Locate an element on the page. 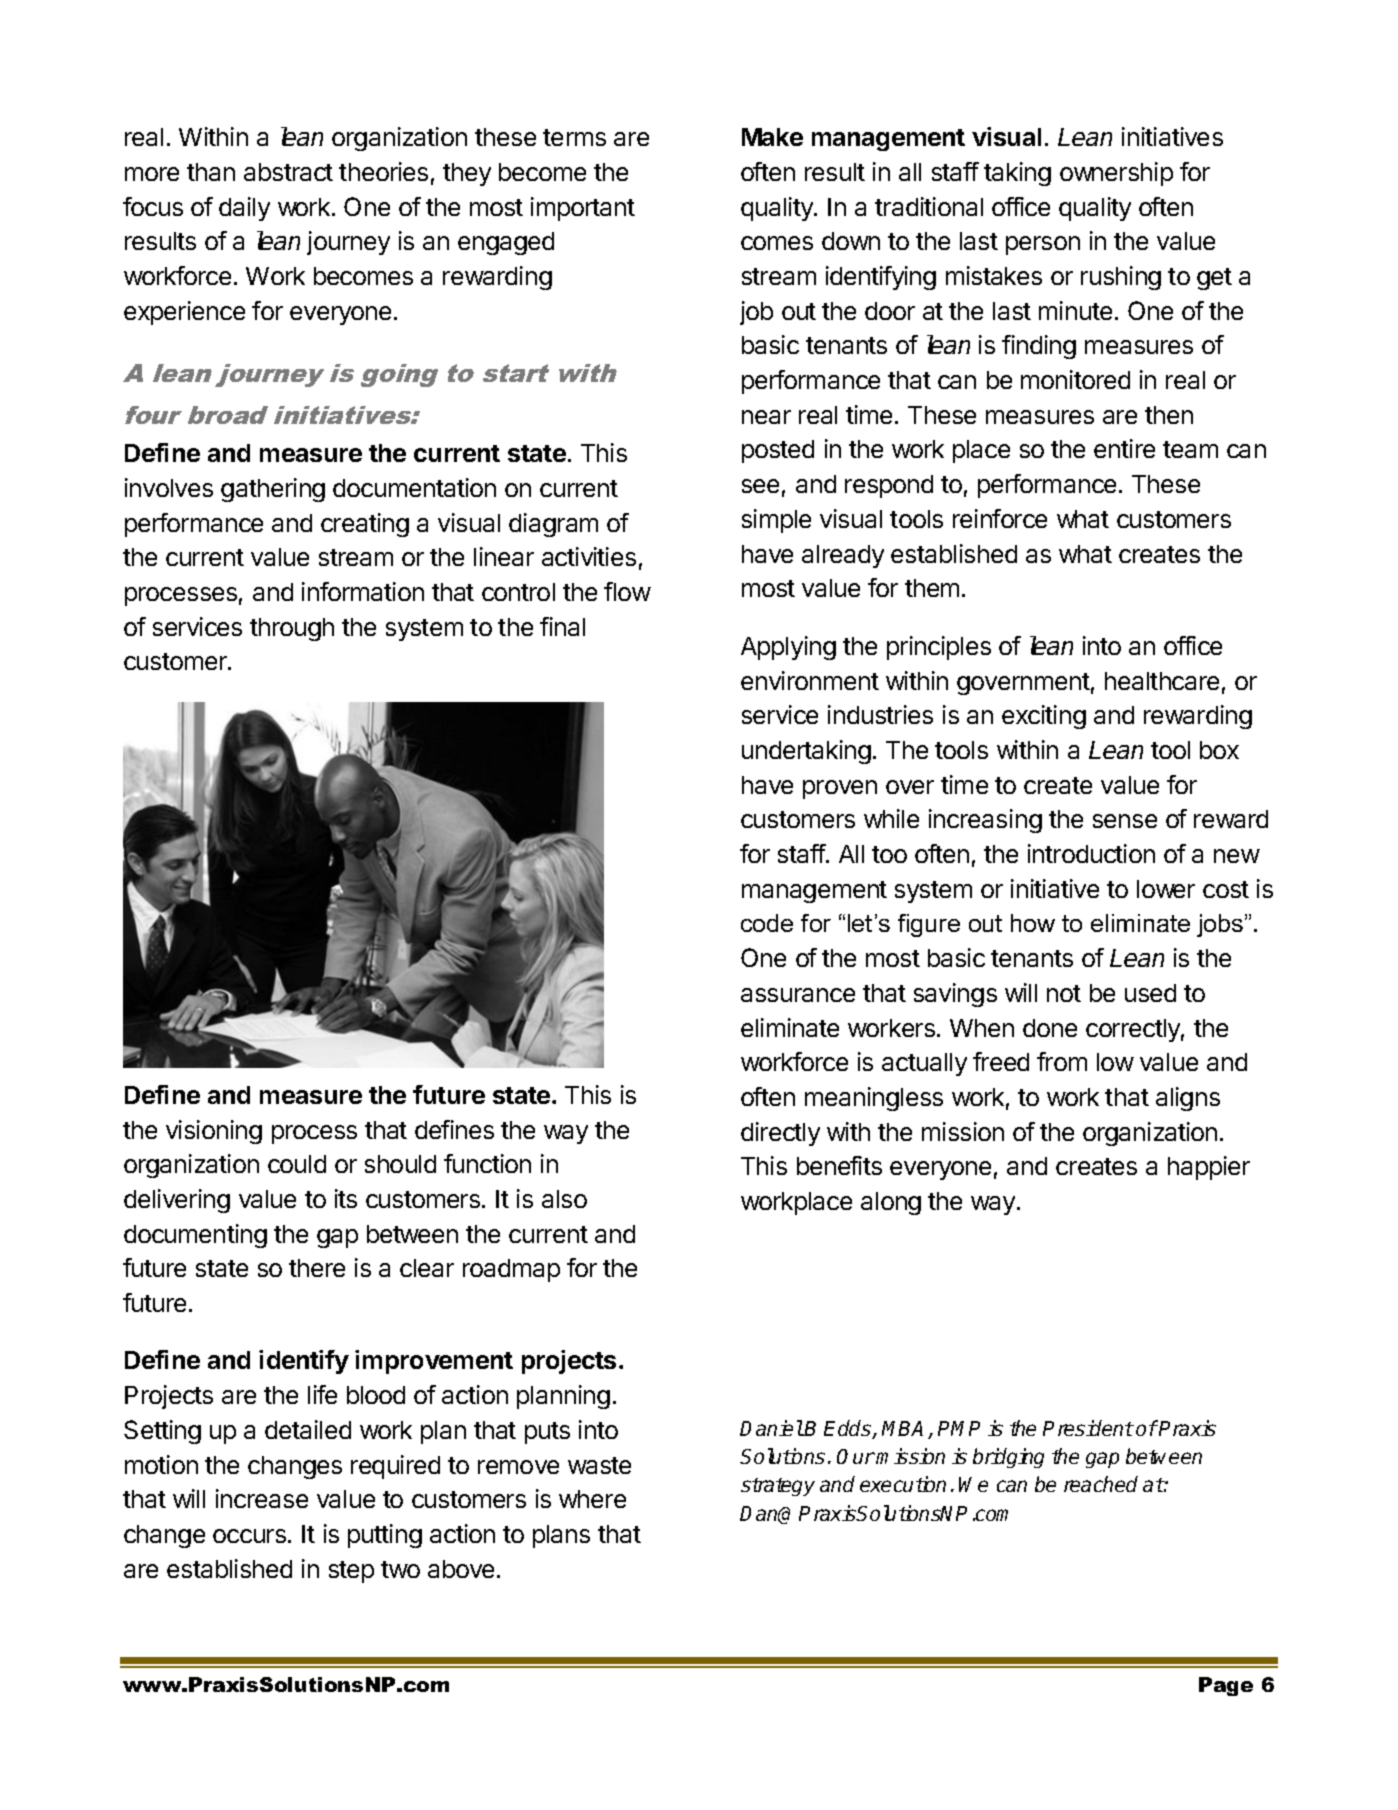 The width and height of the page is (1398, 1810). step is located at coordinates (351, 1572).
